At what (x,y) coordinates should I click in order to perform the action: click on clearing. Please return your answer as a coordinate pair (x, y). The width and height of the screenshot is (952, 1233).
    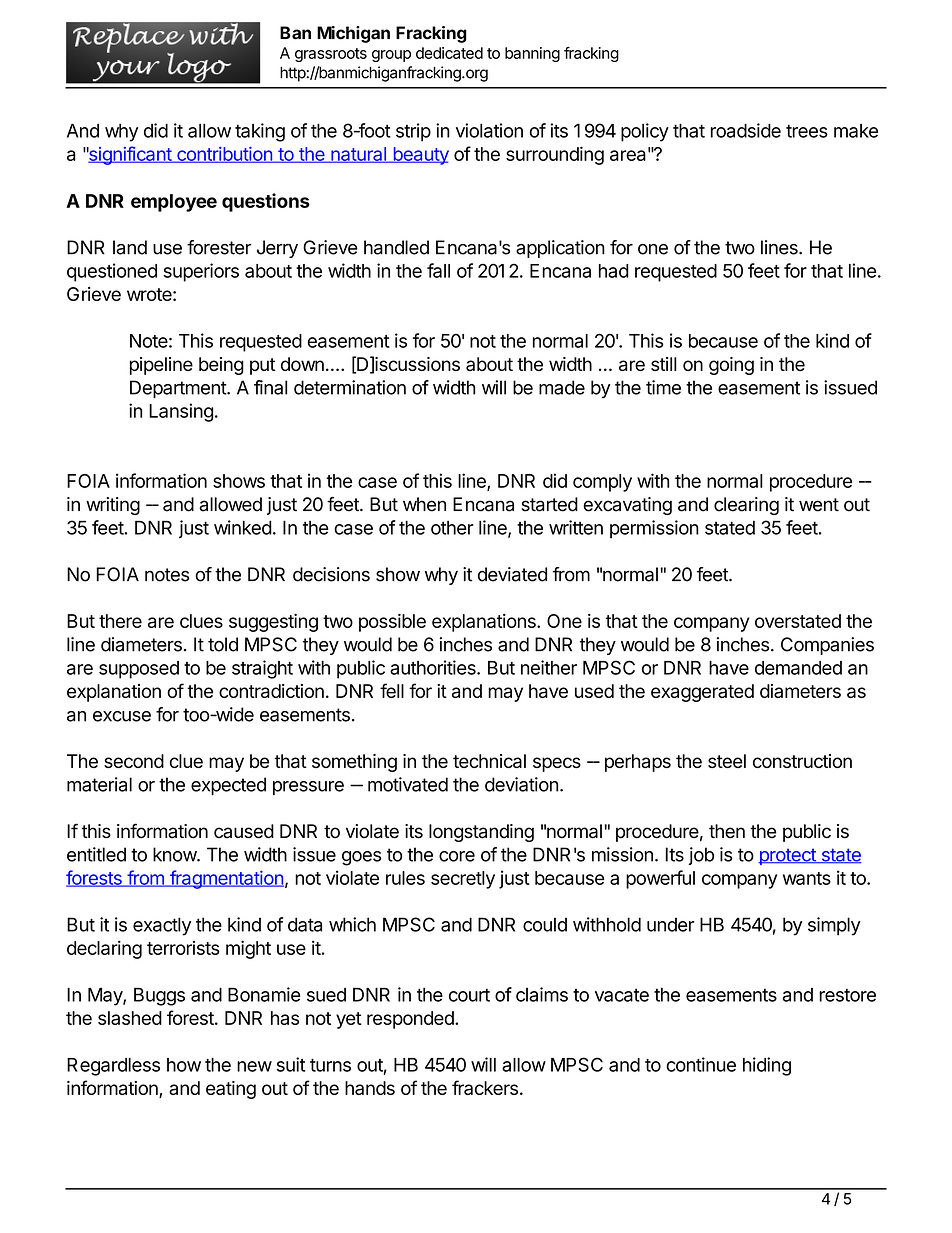
    Looking at the image, I should click on (746, 506).
